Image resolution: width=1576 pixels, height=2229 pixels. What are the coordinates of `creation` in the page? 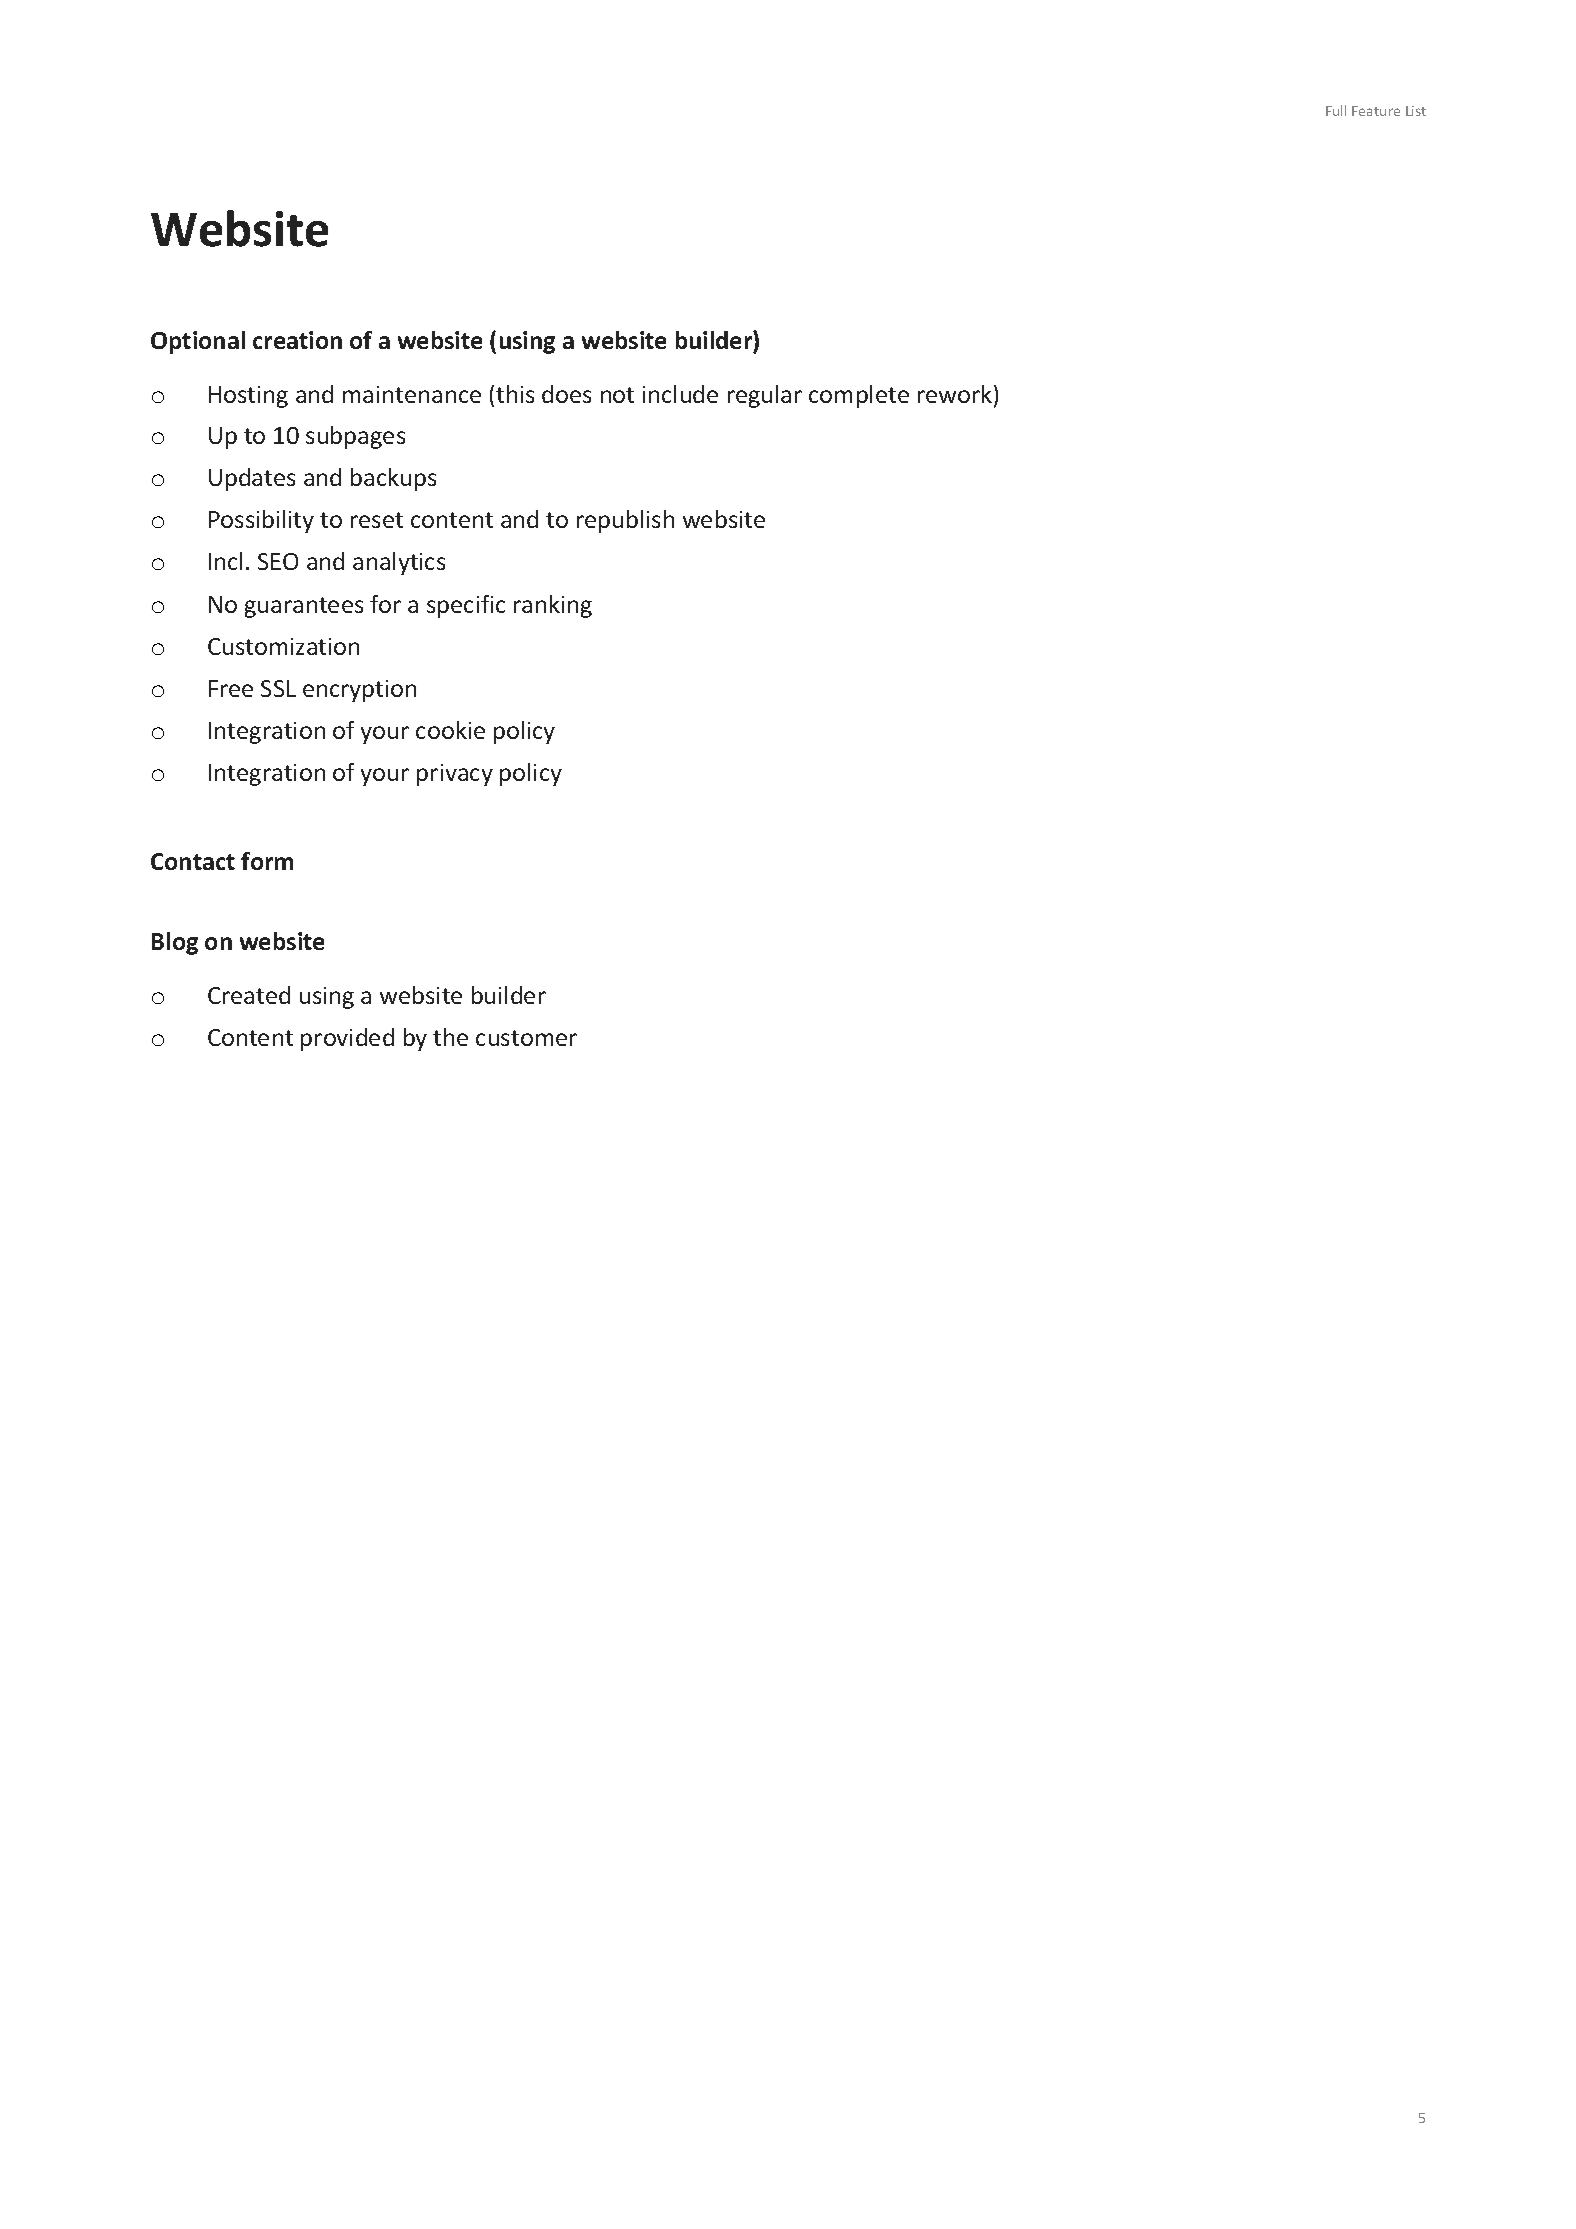 It's located at (297, 340).
